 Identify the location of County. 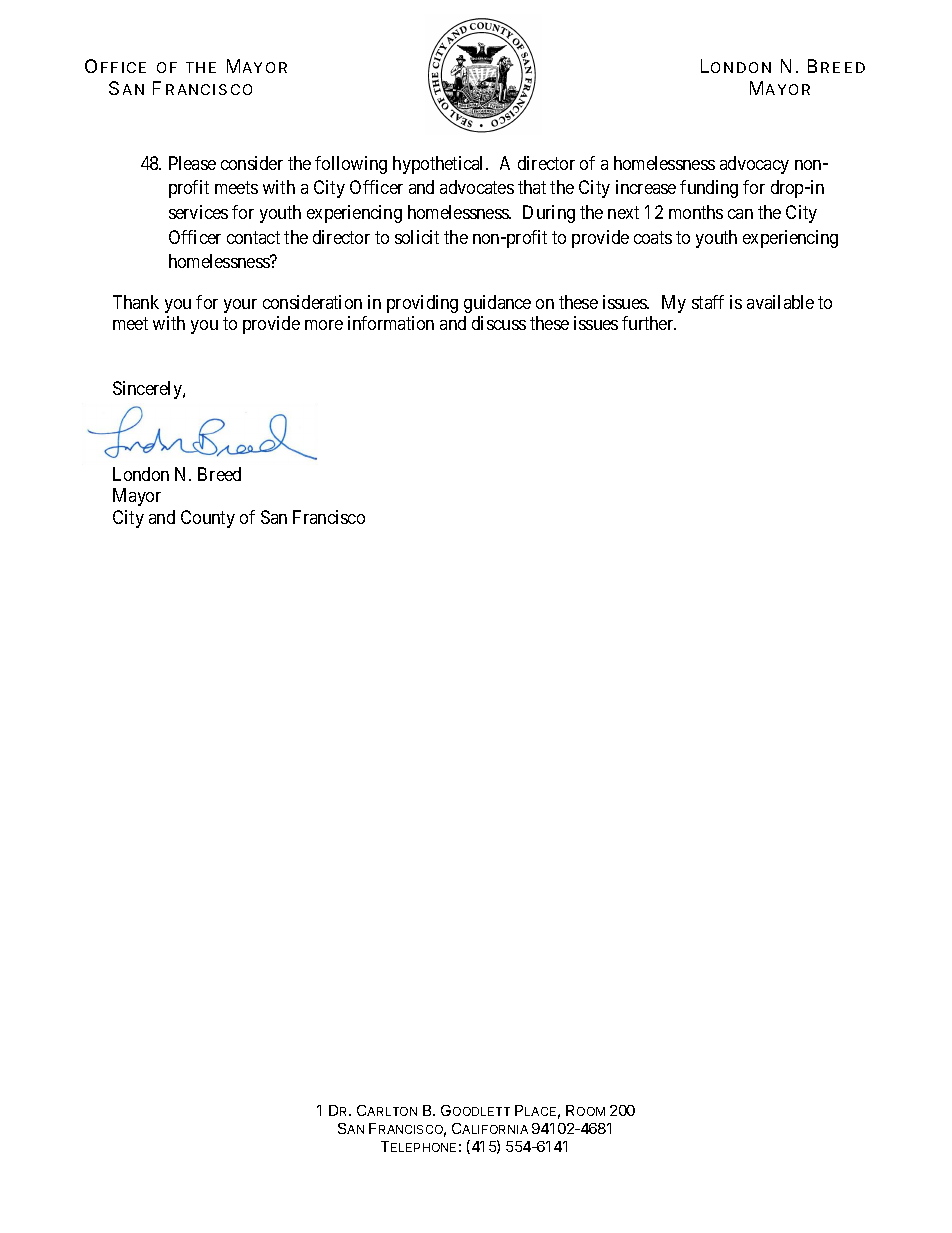
(208, 519).
